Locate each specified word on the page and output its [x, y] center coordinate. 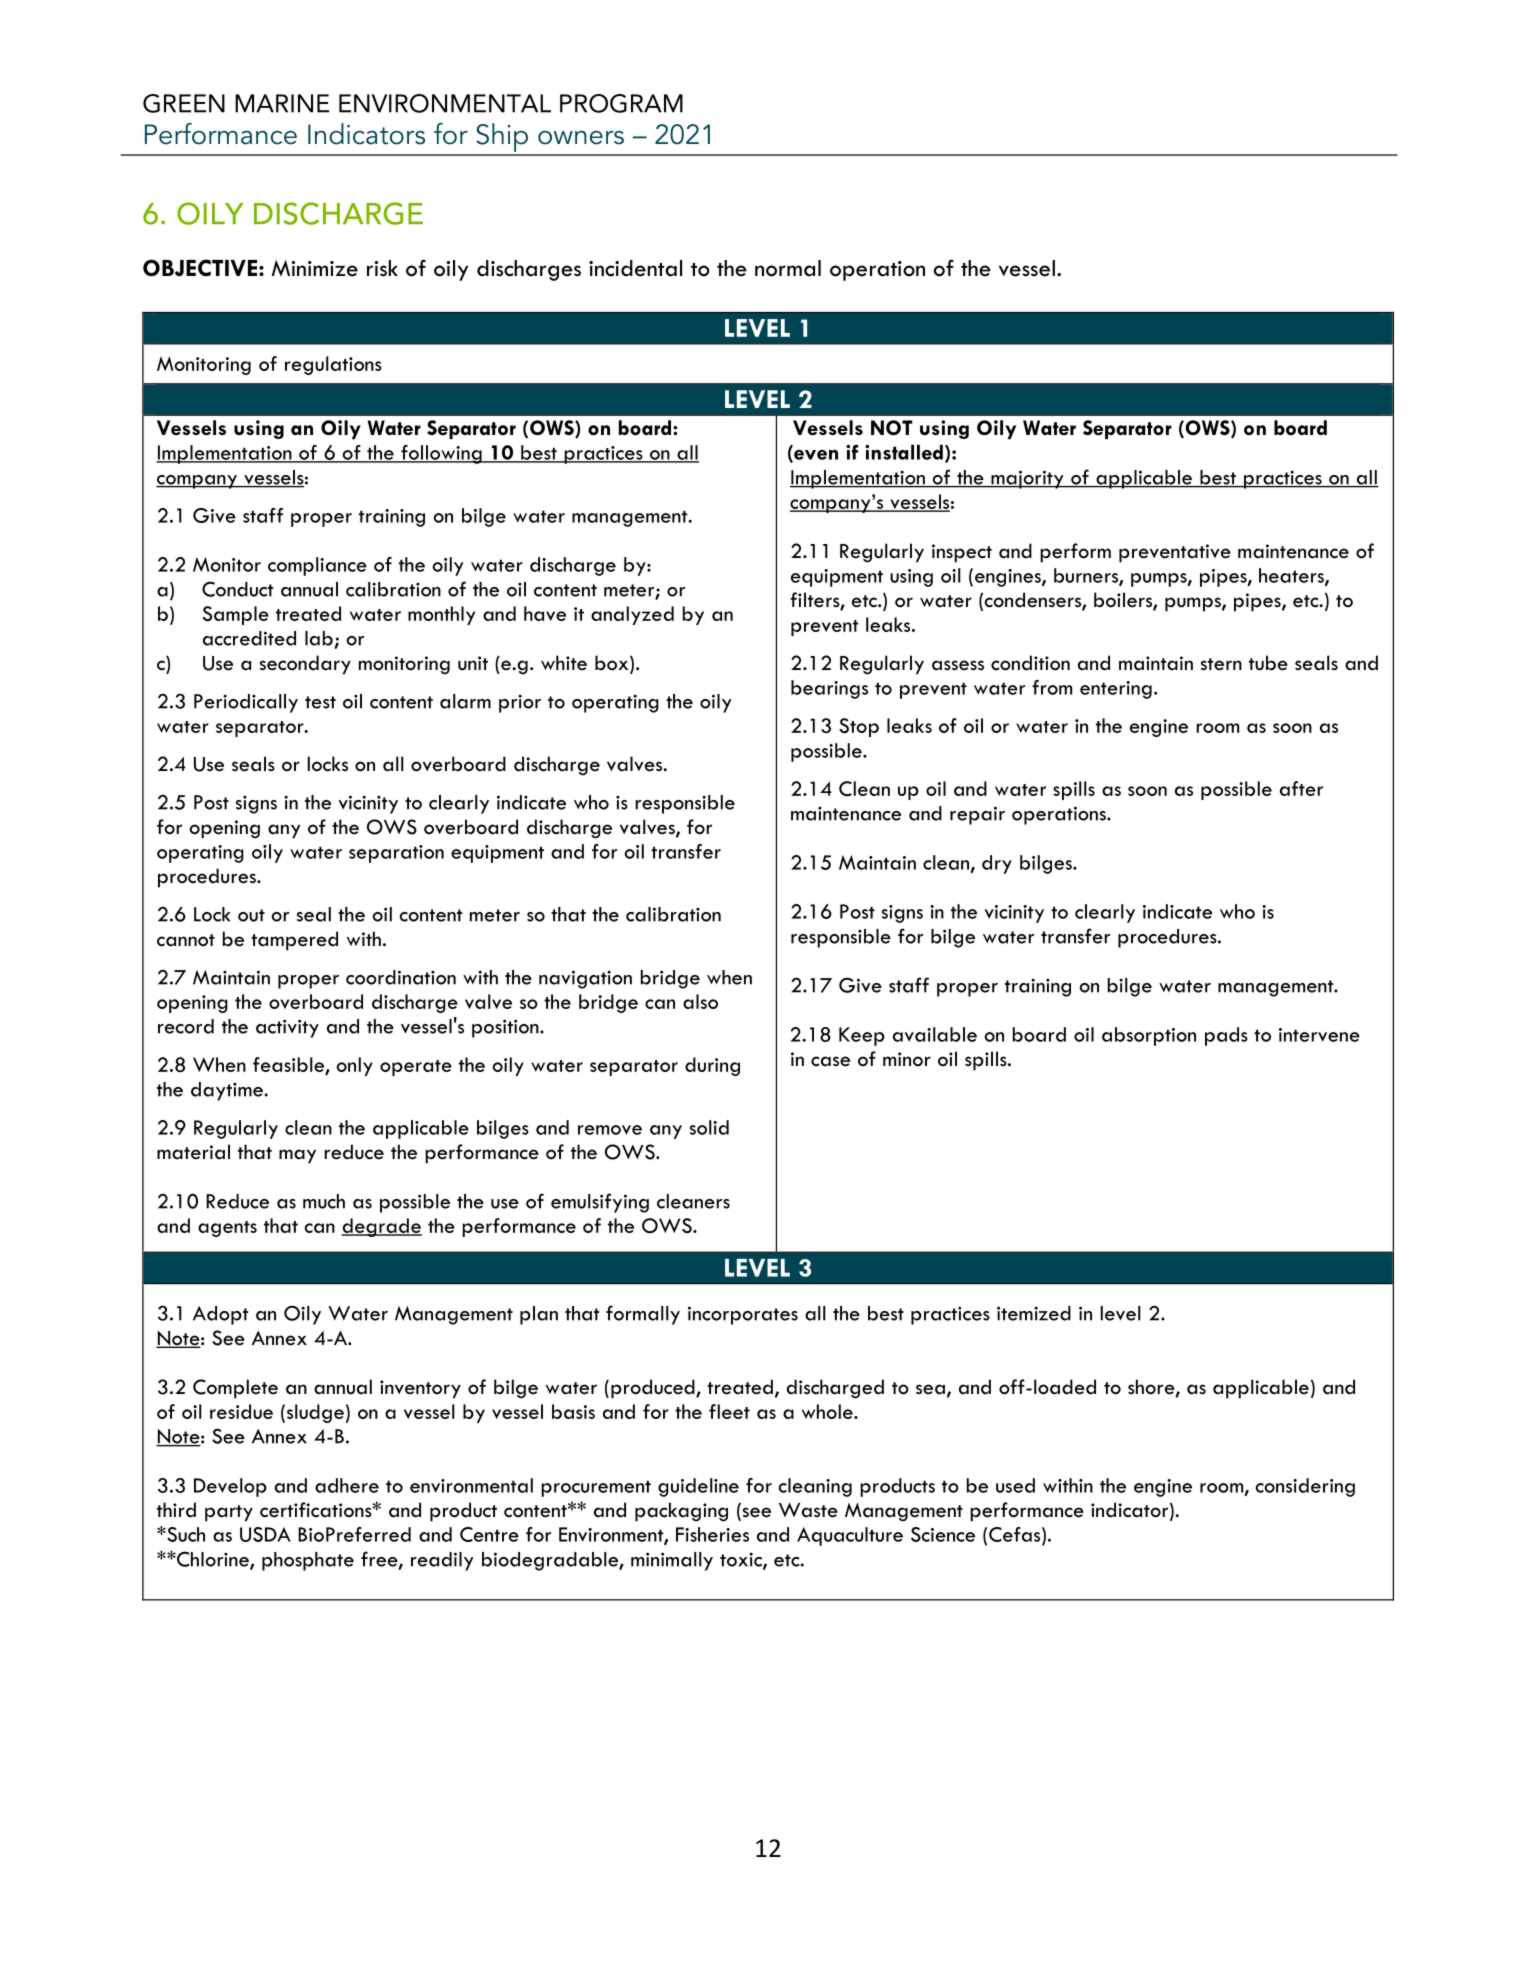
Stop [859, 727]
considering [1305, 1487]
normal [788, 268]
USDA [265, 1534]
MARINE [282, 103]
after [1301, 788]
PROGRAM [621, 103]
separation [396, 854]
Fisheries [712, 1534]
